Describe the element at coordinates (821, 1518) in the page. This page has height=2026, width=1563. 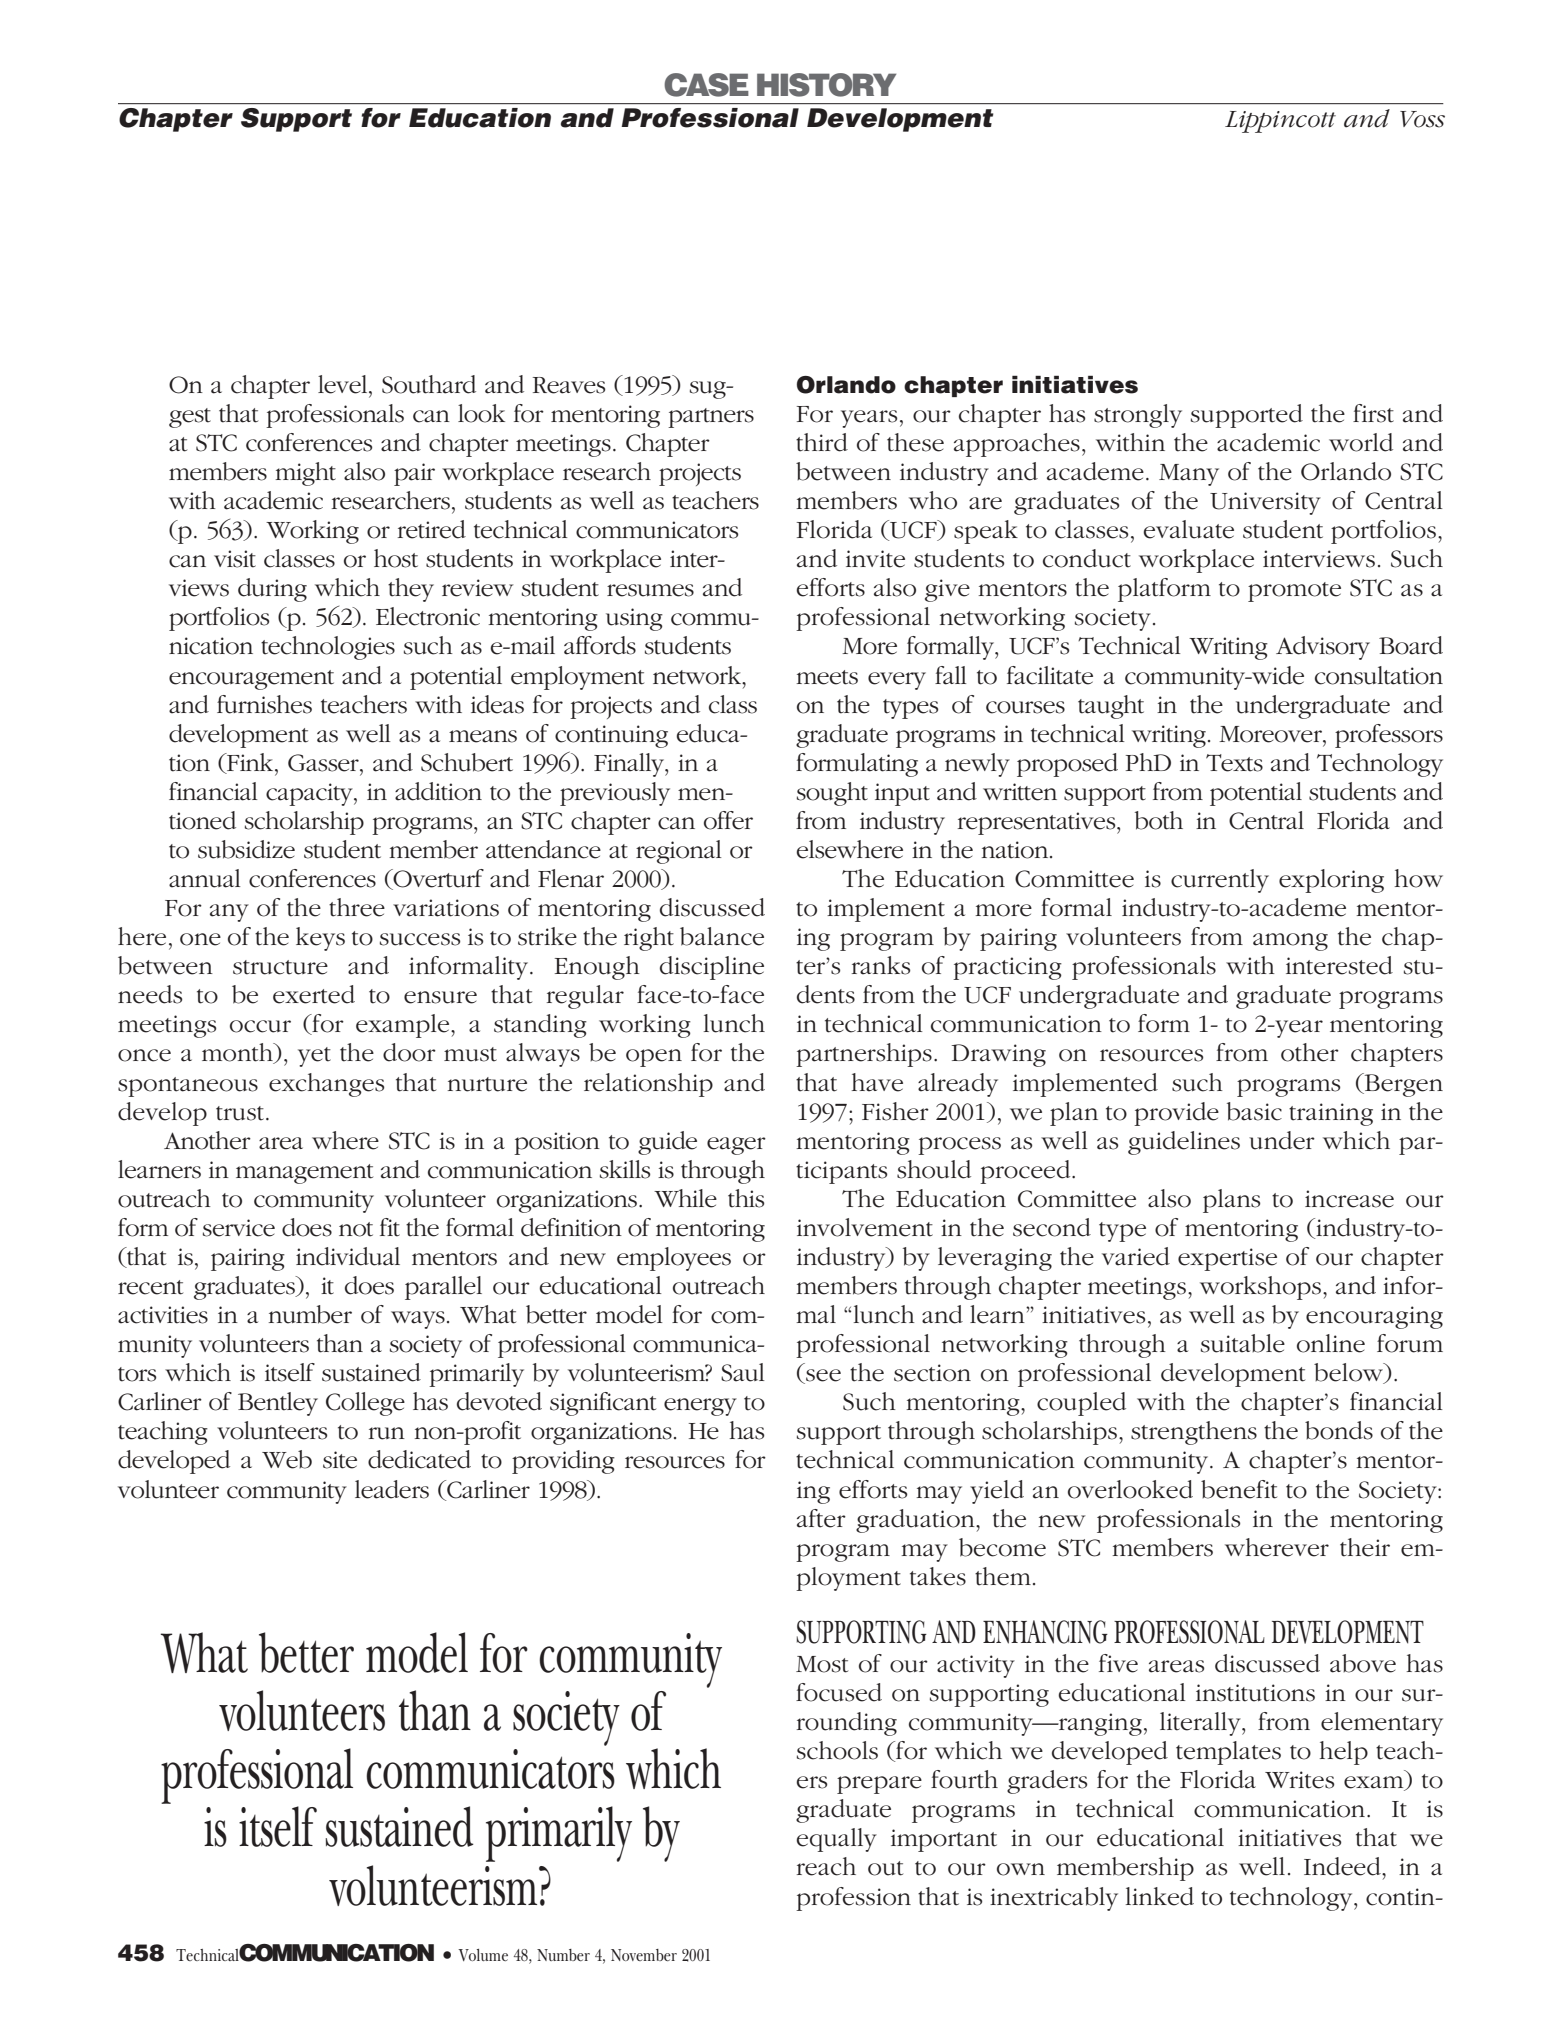
I see `after` at that location.
